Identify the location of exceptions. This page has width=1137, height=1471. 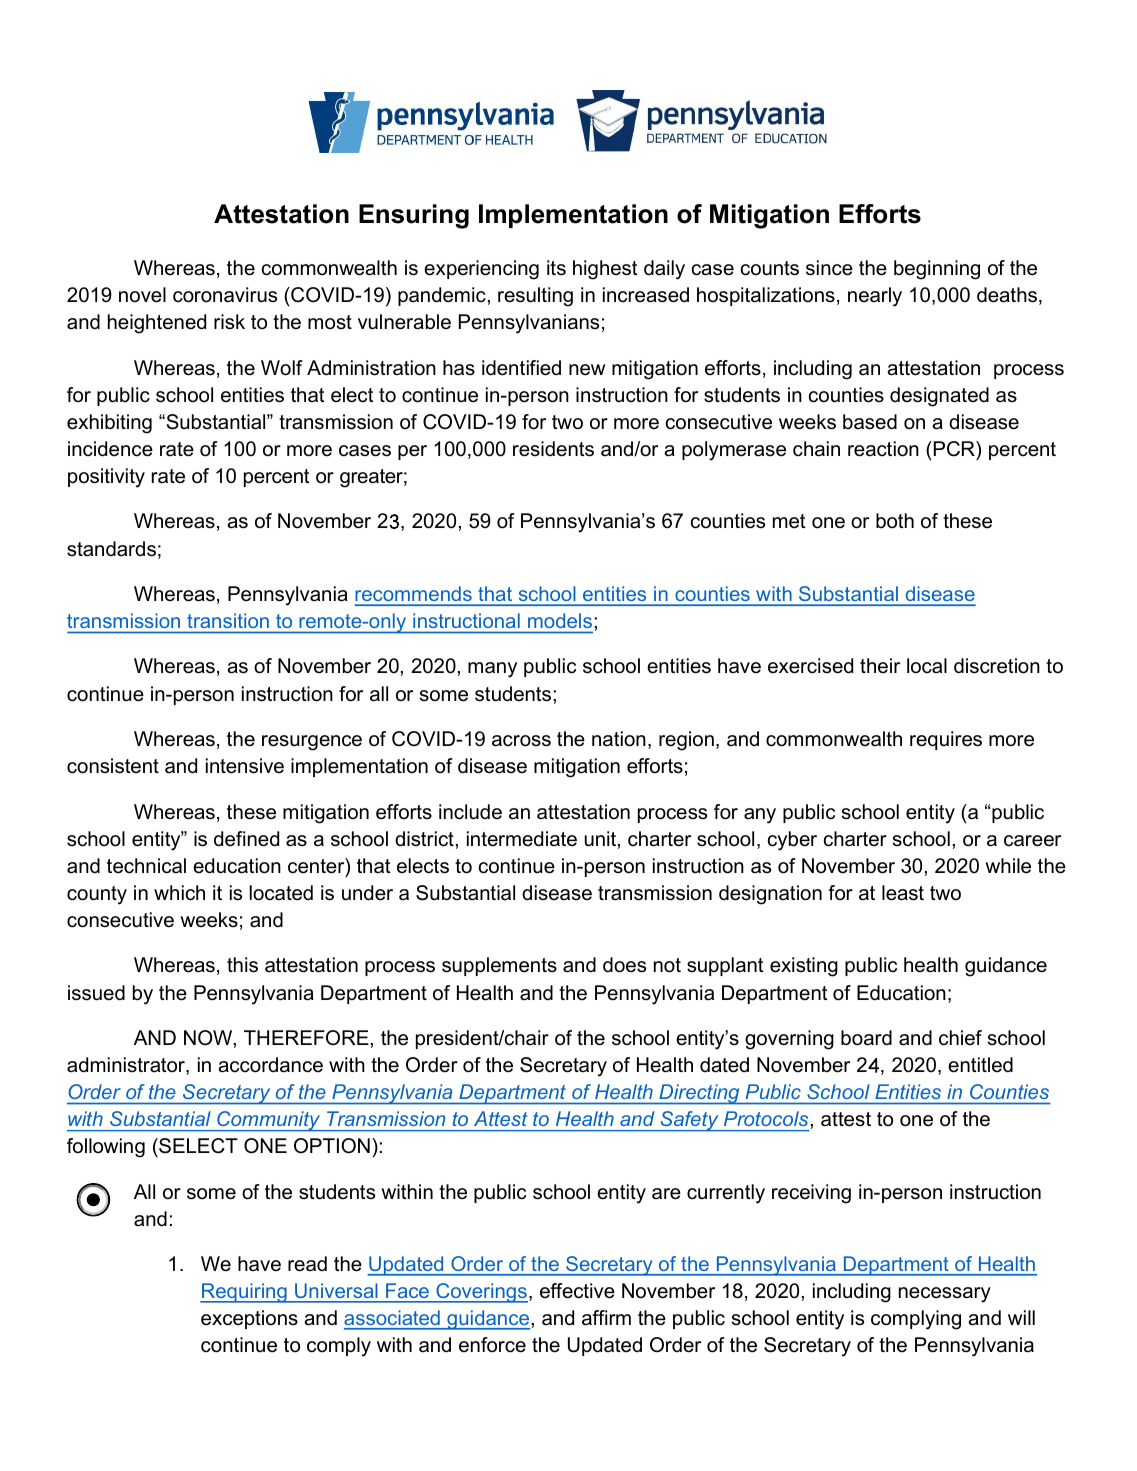
(249, 1319).
